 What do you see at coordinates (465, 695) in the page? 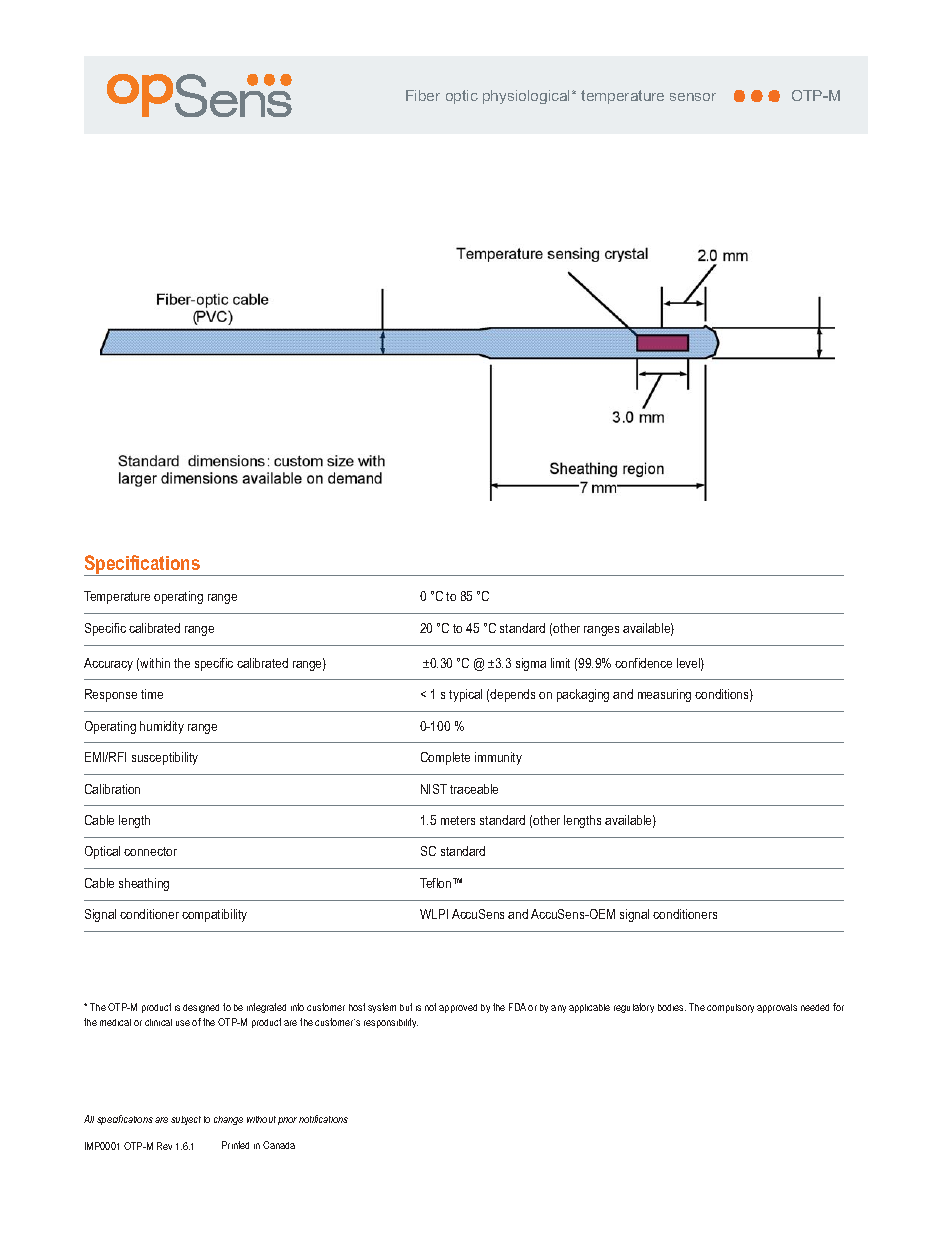
I see `typical` at bounding box center [465, 695].
